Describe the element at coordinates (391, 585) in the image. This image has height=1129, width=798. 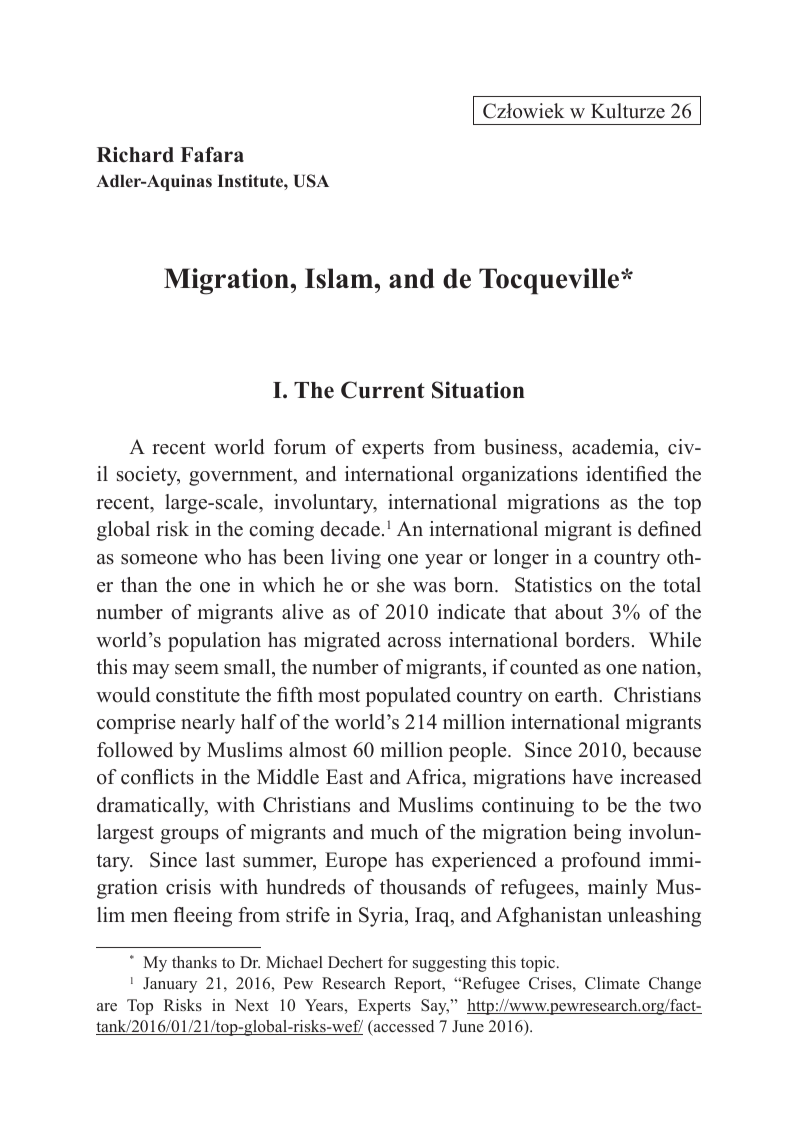
I see `she` at that location.
